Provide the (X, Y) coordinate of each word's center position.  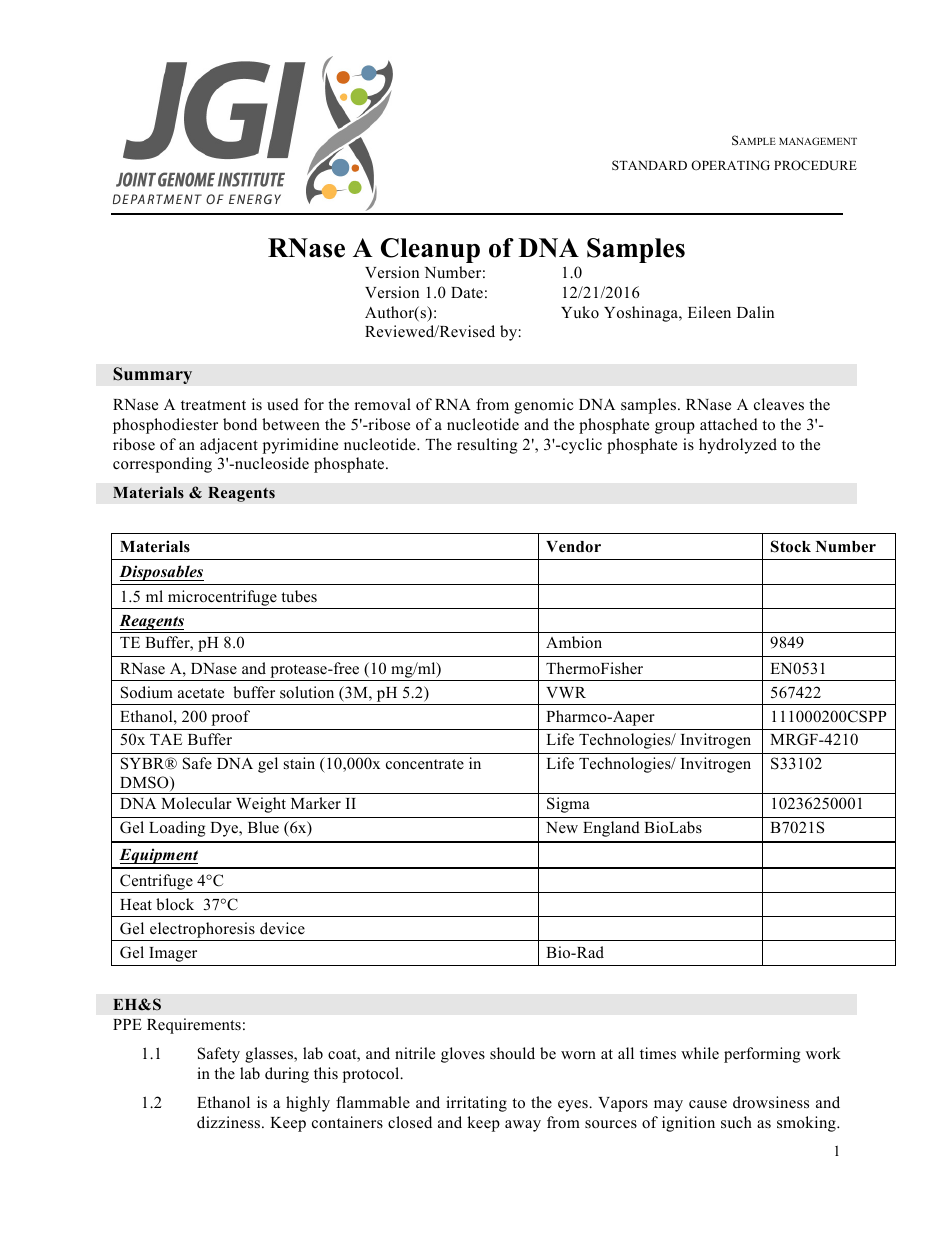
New (562, 828)
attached (729, 424)
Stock (791, 546)
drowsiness (771, 1102)
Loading (177, 829)
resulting (487, 446)
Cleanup (430, 250)
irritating (476, 1104)
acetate (201, 693)
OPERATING (730, 165)
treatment (213, 405)
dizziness (230, 1122)
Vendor (573, 547)
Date (467, 293)
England (611, 829)
